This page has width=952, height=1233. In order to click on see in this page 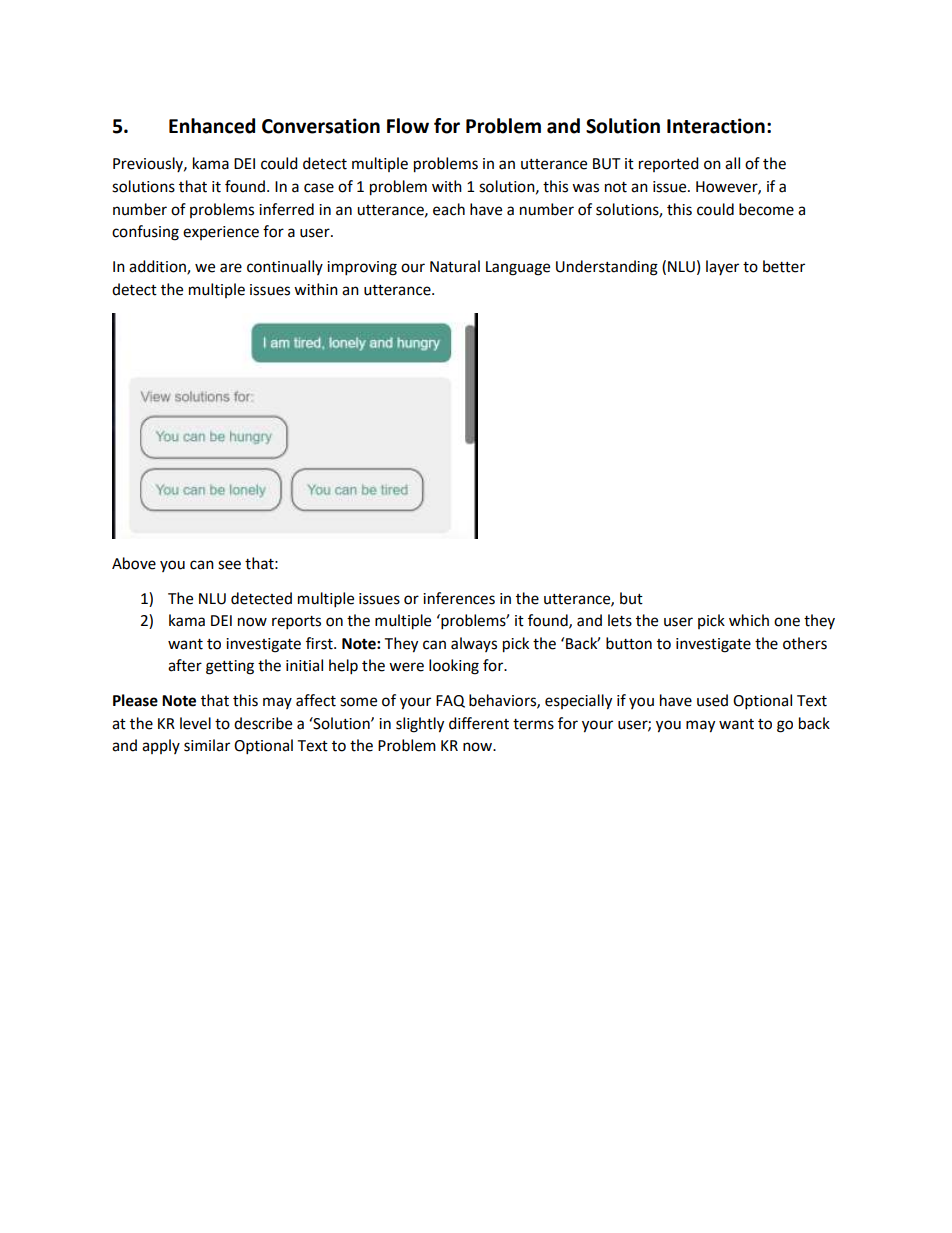, I will do `click(229, 565)`.
